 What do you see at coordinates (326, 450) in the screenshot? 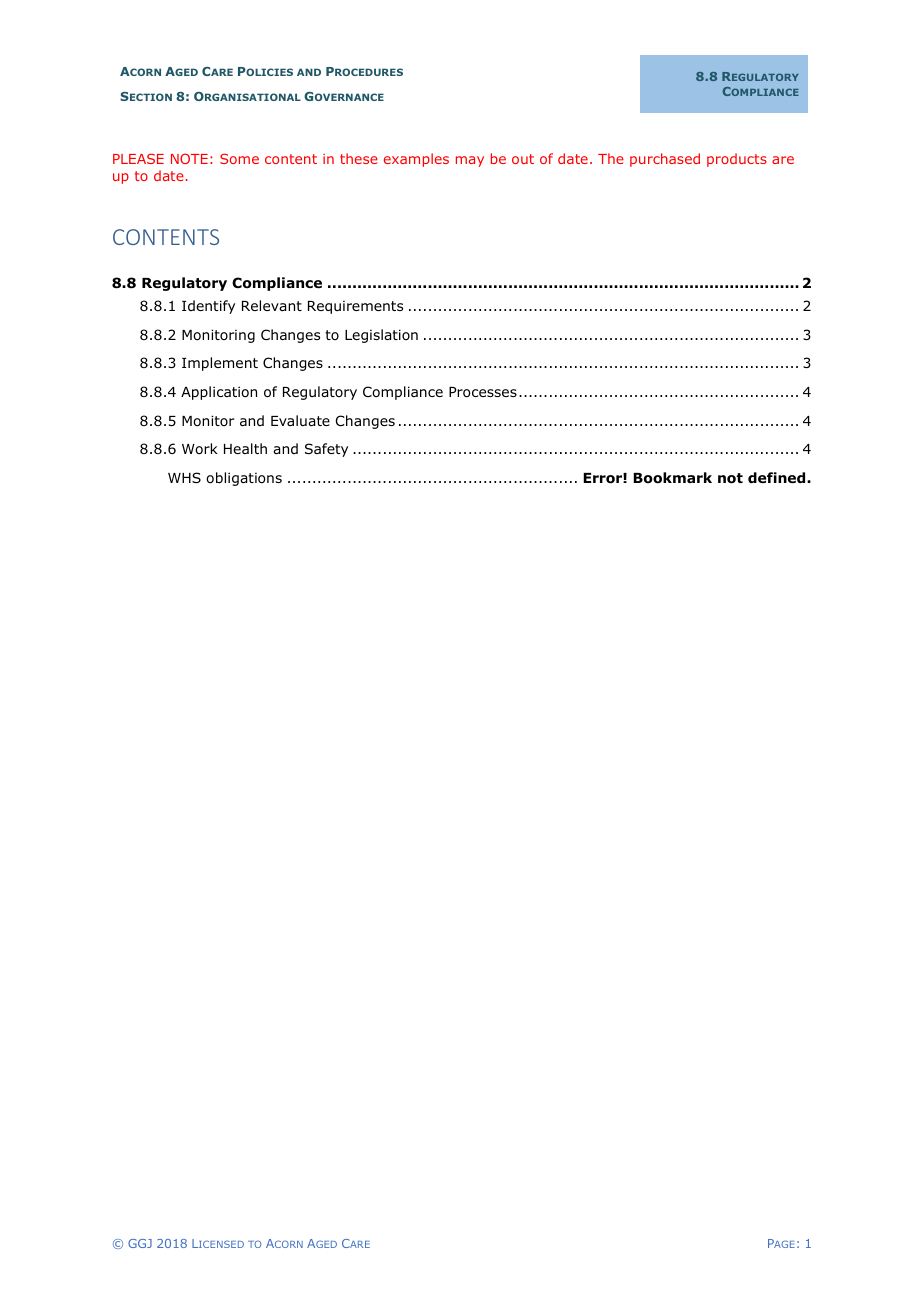
I see `Safety` at bounding box center [326, 450].
